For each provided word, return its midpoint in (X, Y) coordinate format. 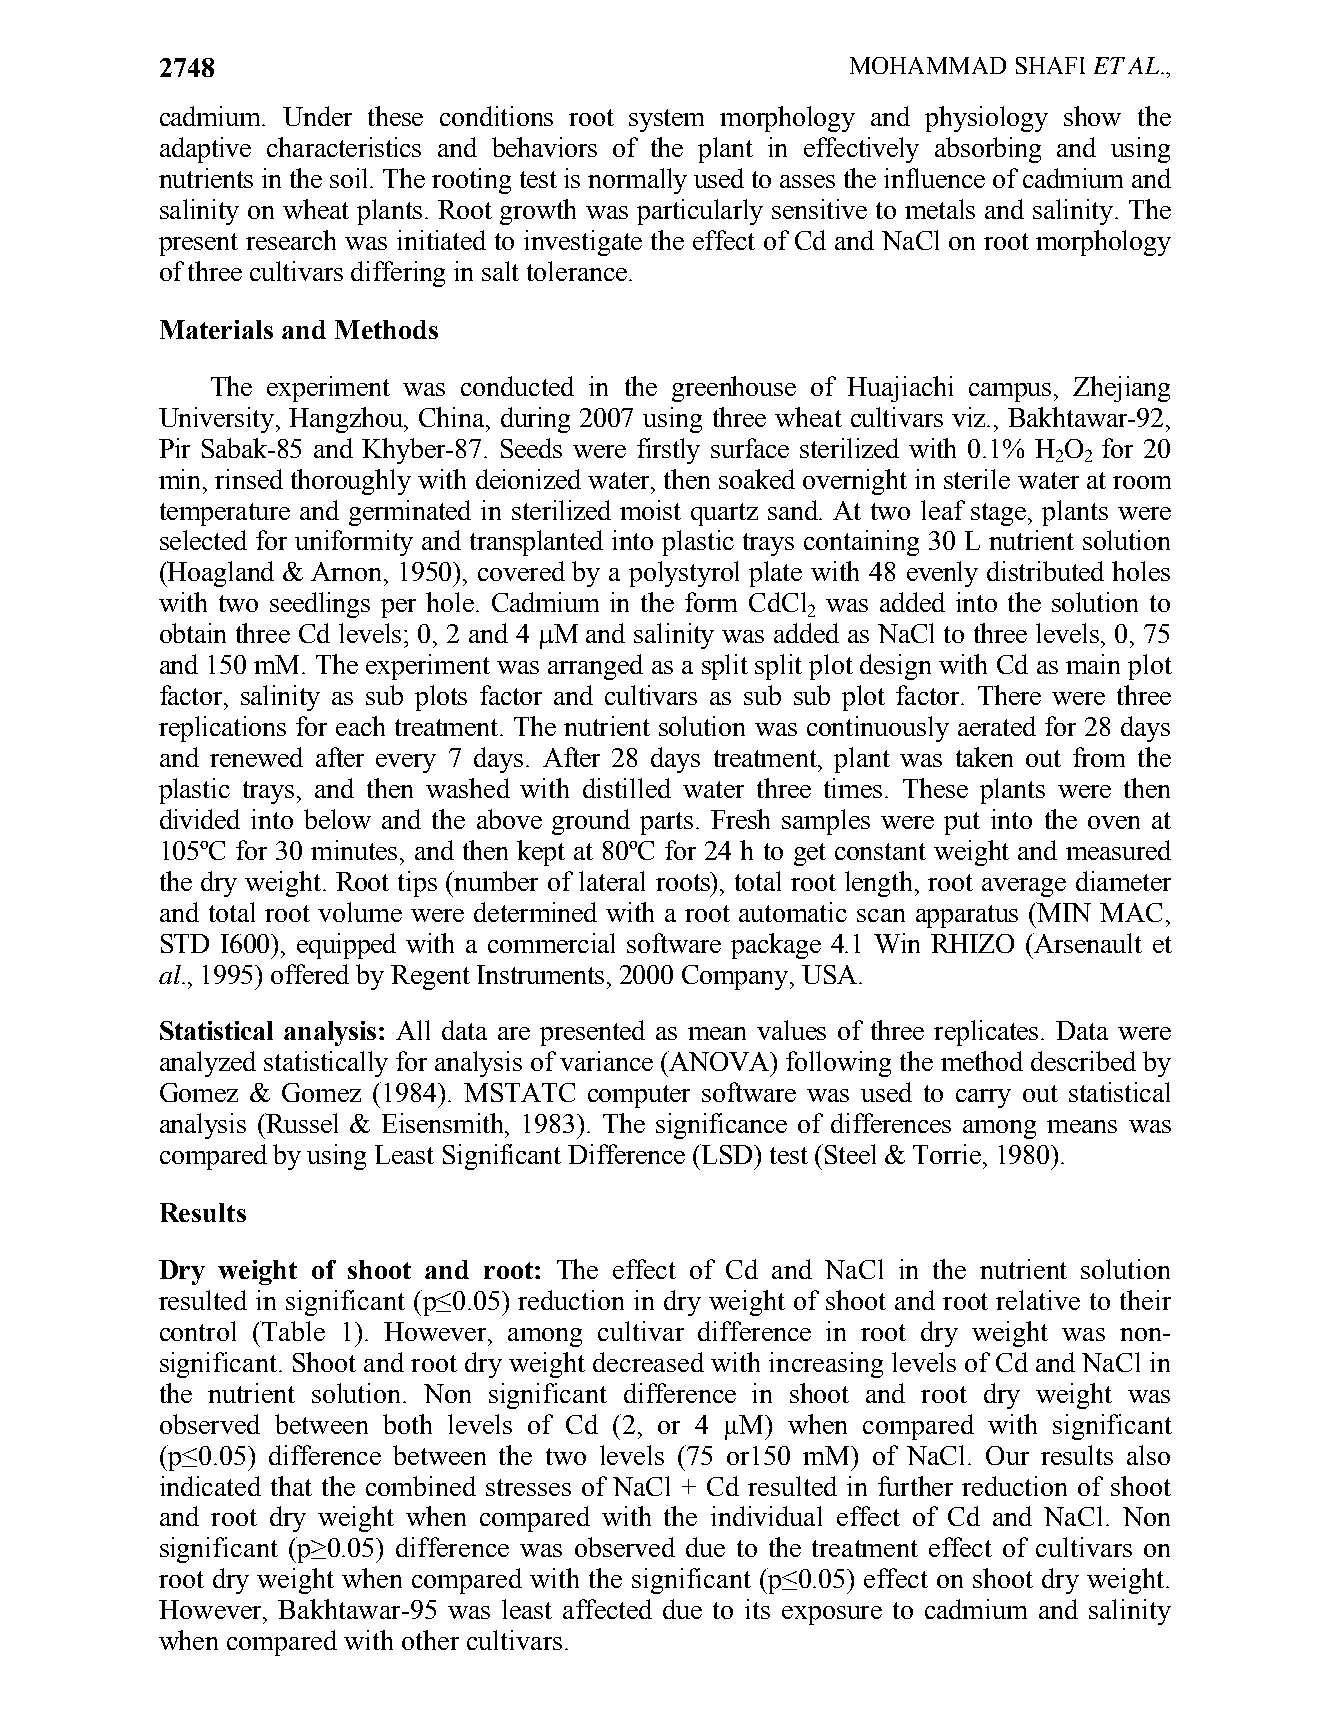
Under (317, 116)
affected (607, 1609)
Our (1007, 1455)
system (666, 120)
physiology (986, 119)
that (291, 1486)
